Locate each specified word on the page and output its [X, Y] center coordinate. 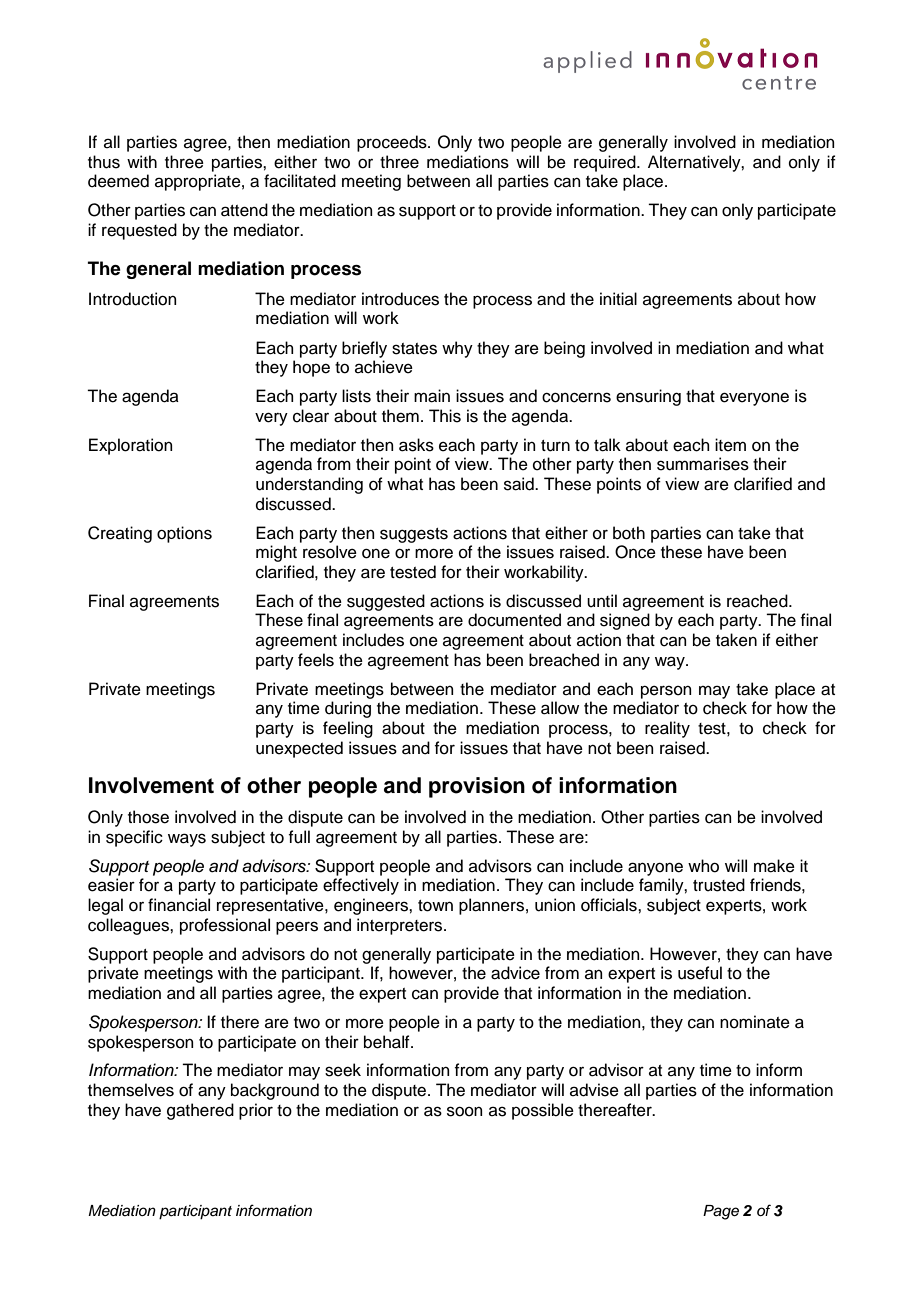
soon [465, 1111]
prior [256, 1111]
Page [721, 1212]
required [606, 163]
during [348, 709]
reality [667, 729]
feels [316, 660]
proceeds [393, 143]
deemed [118, 181]
